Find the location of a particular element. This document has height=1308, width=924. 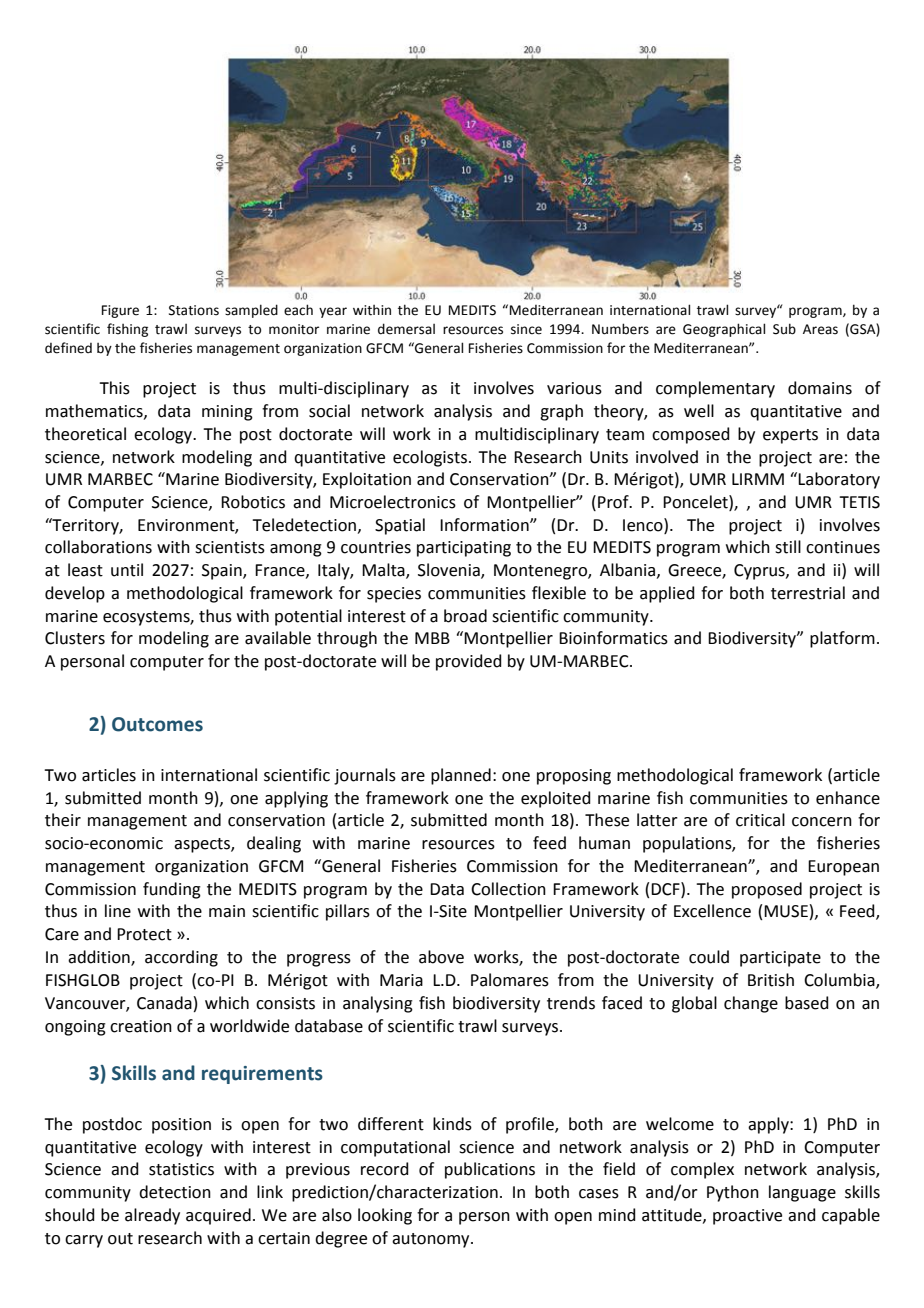

Figure is located at coordinates (120, 311).
